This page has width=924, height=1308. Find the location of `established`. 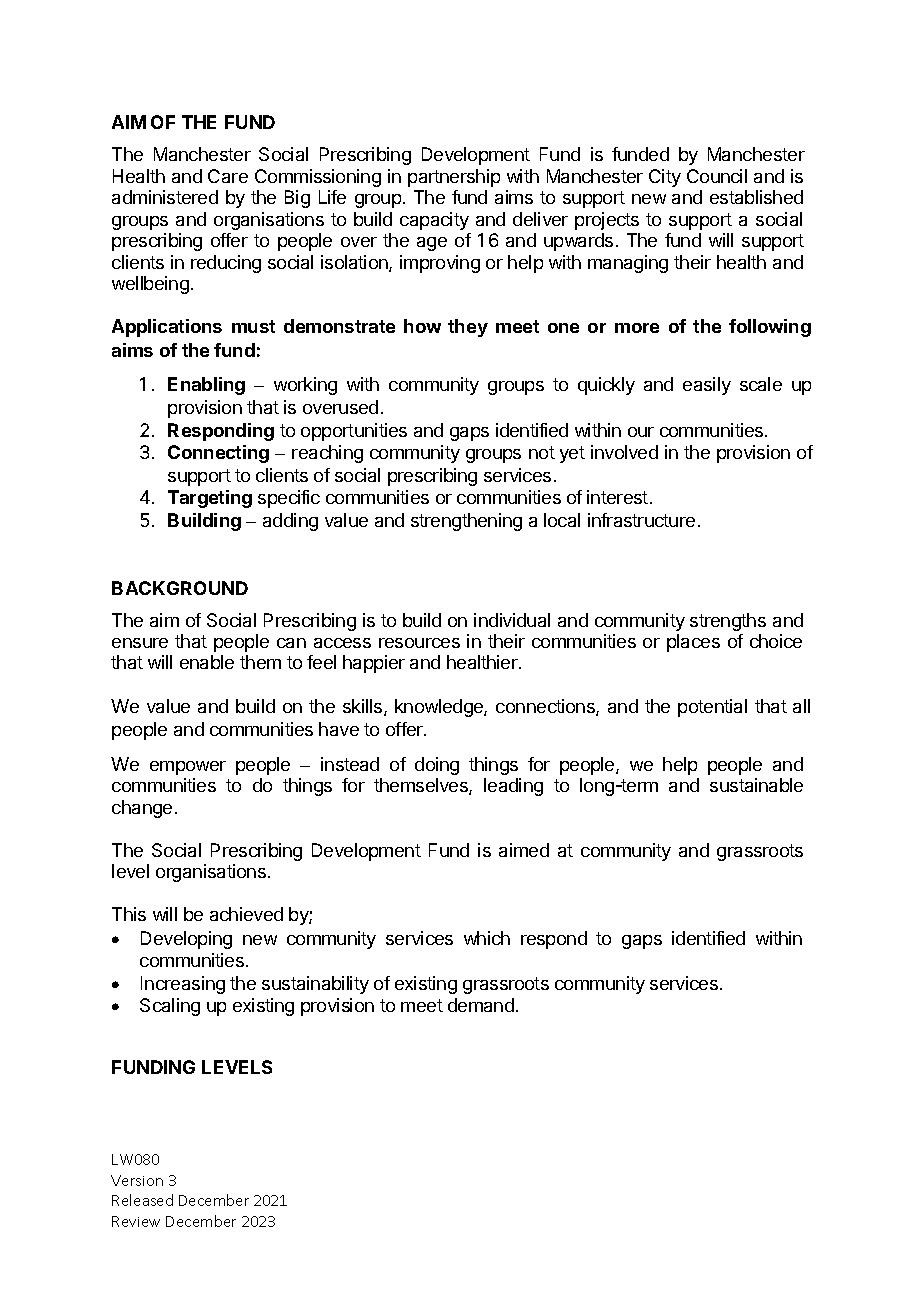

established is located at coordinates (756, 197).
